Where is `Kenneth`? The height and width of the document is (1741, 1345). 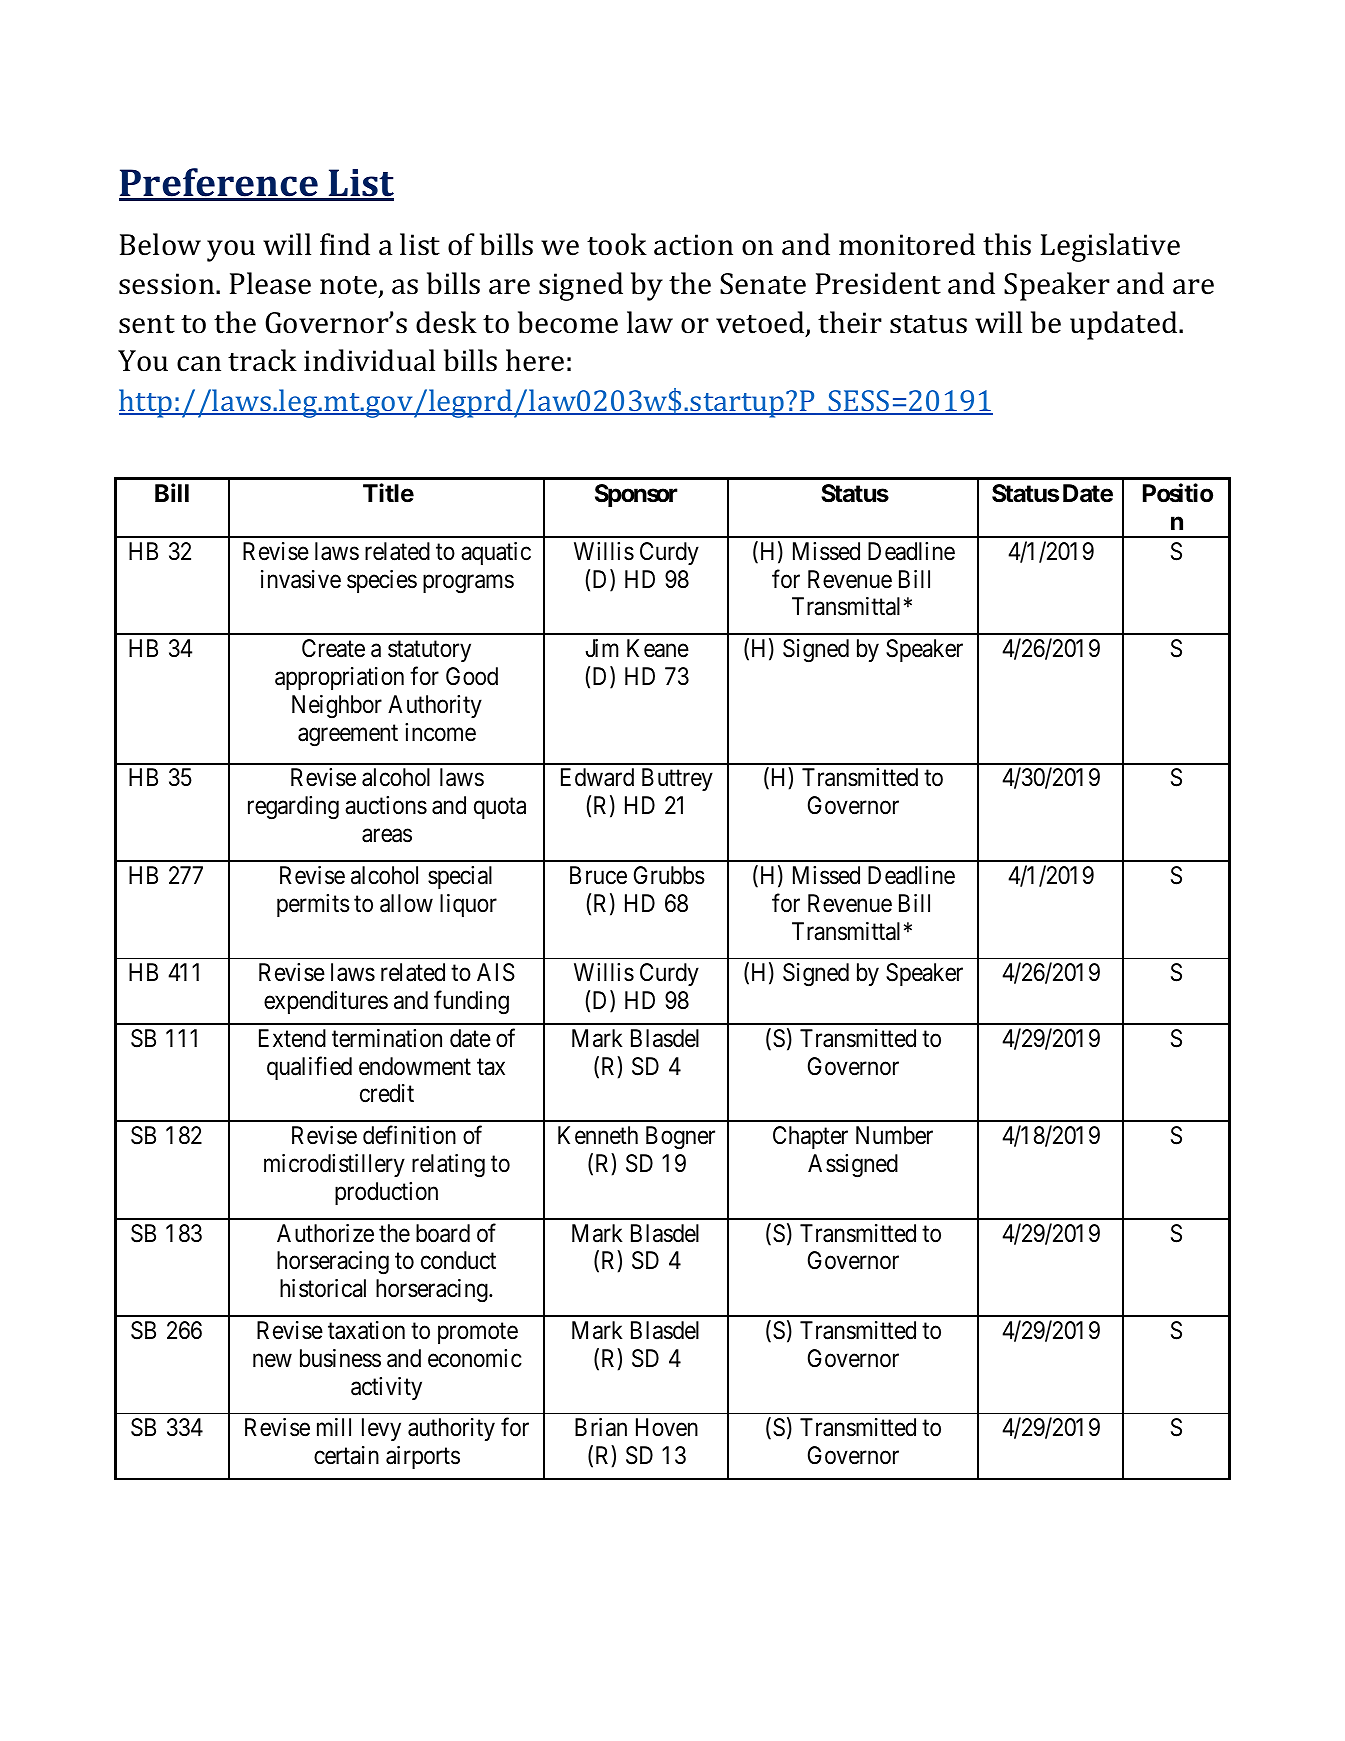
Kenneth is located at coordinates (598, 1135).
